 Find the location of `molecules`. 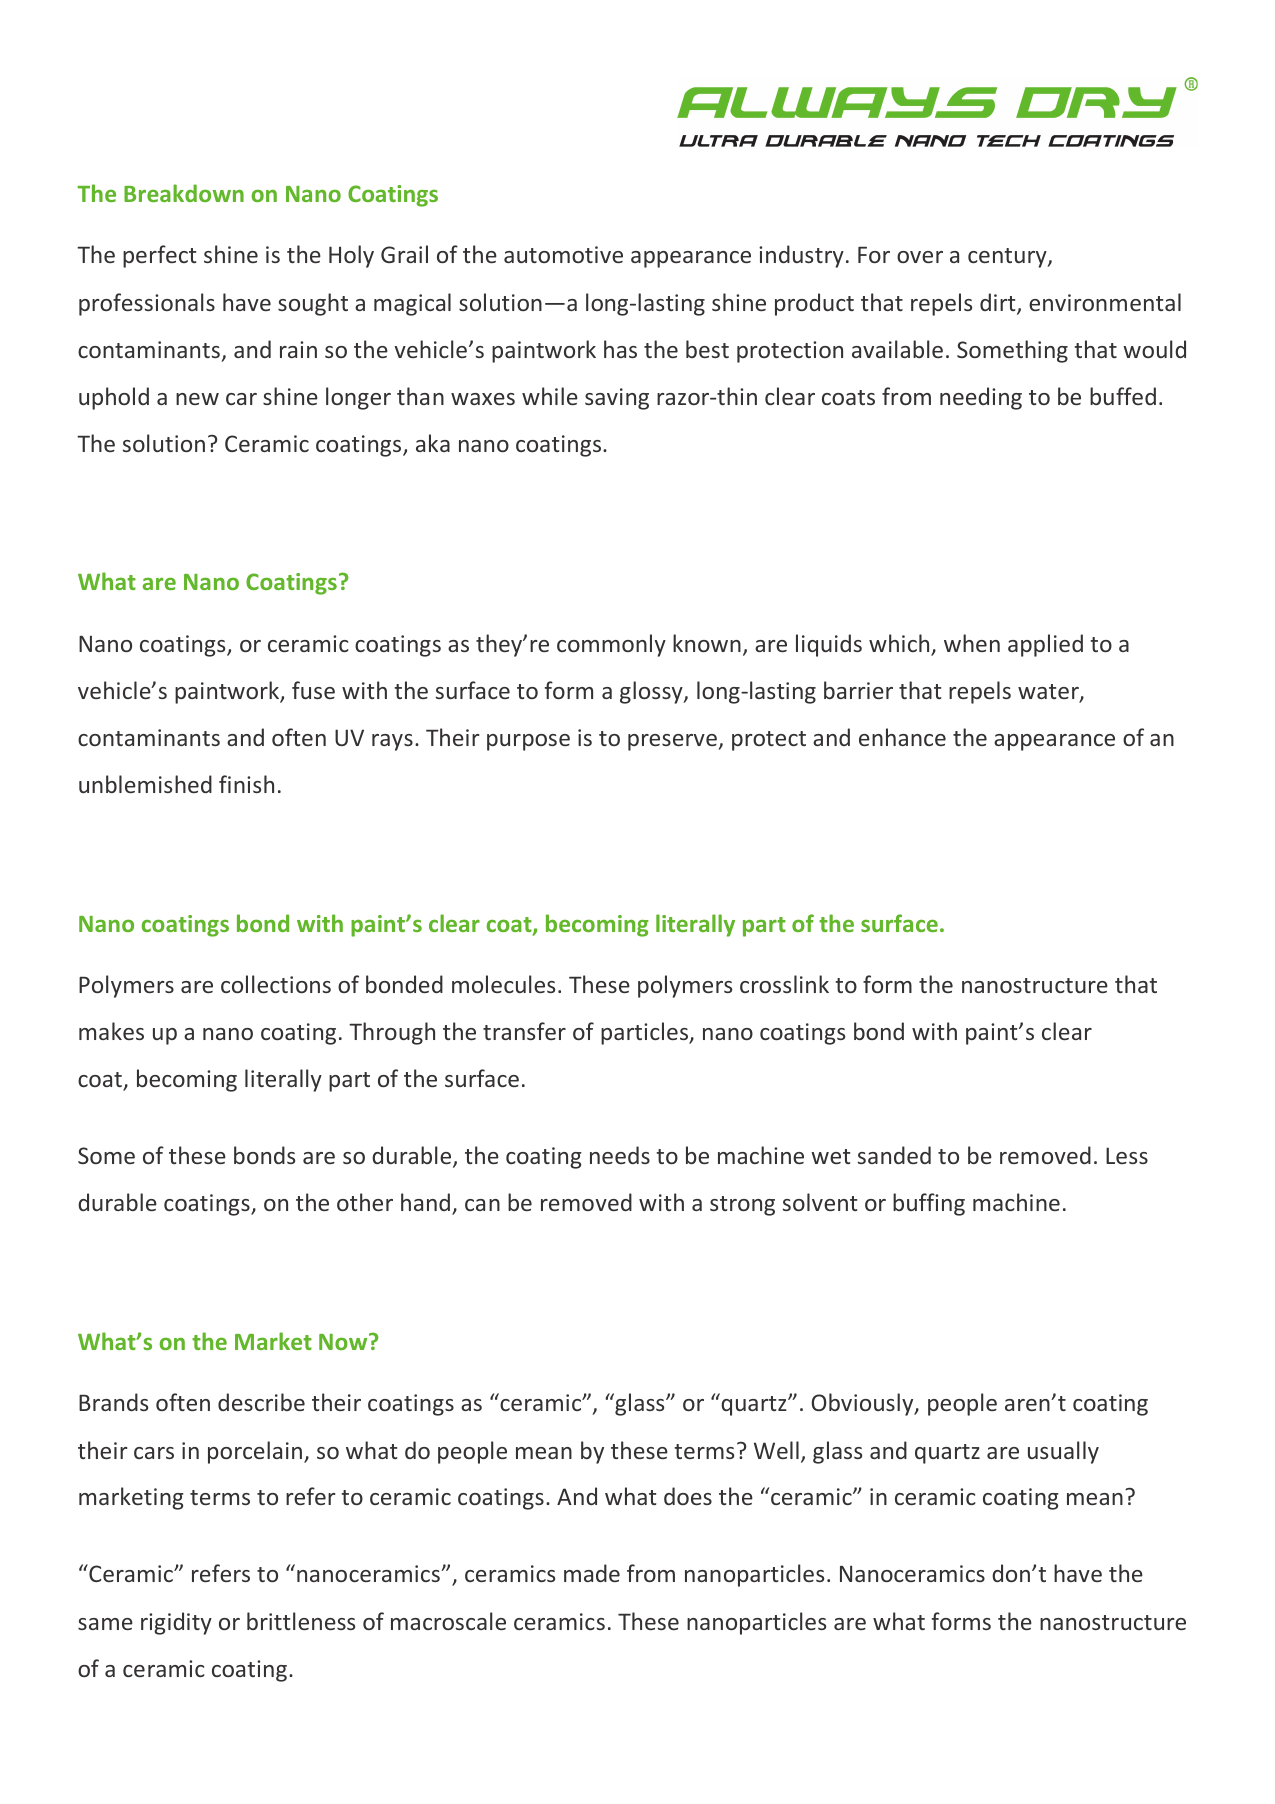

molecules is located at coordinates (503, 984).
